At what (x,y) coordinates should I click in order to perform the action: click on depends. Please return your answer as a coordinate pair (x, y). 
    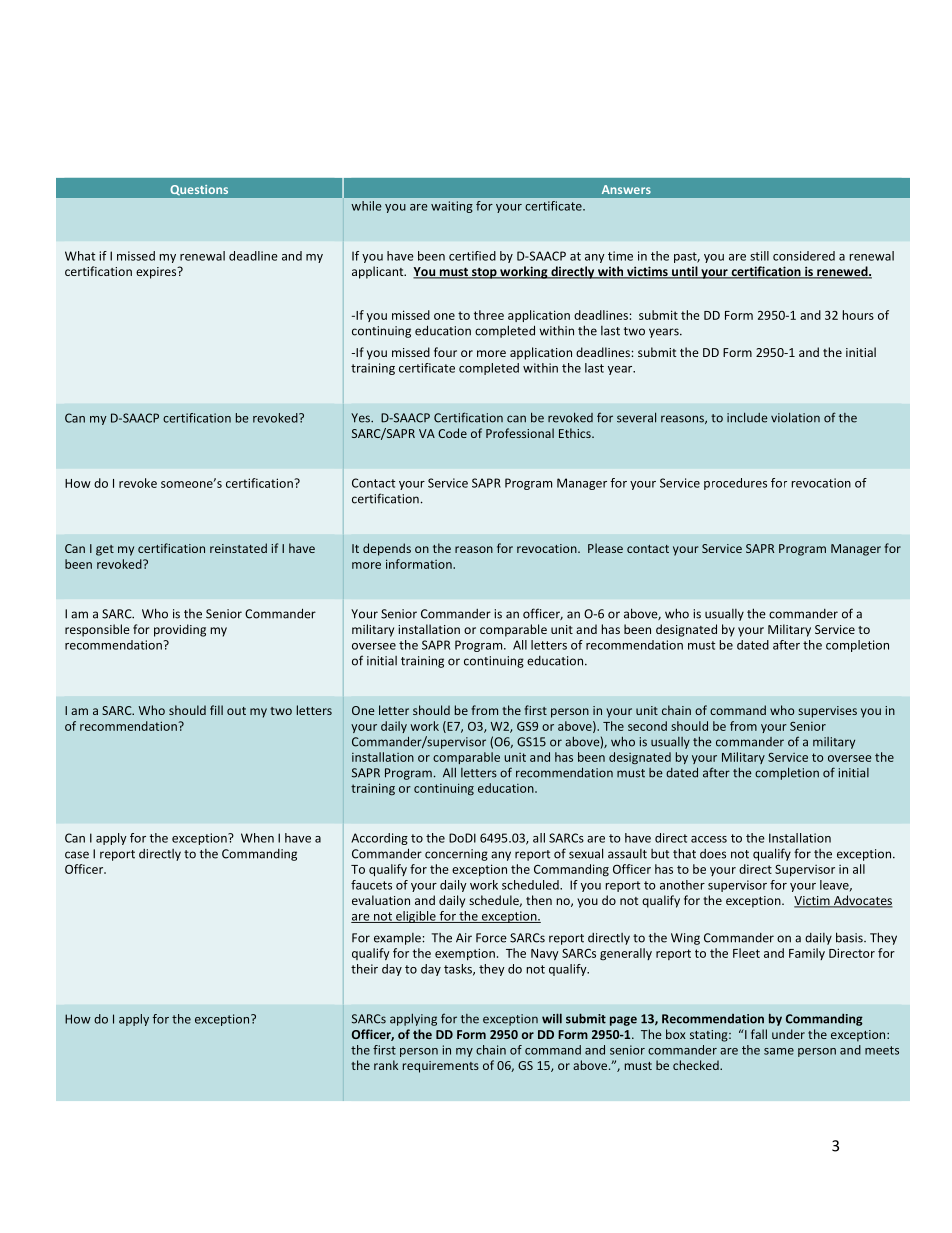
    Looking at the image, I should click on (387, 549).
